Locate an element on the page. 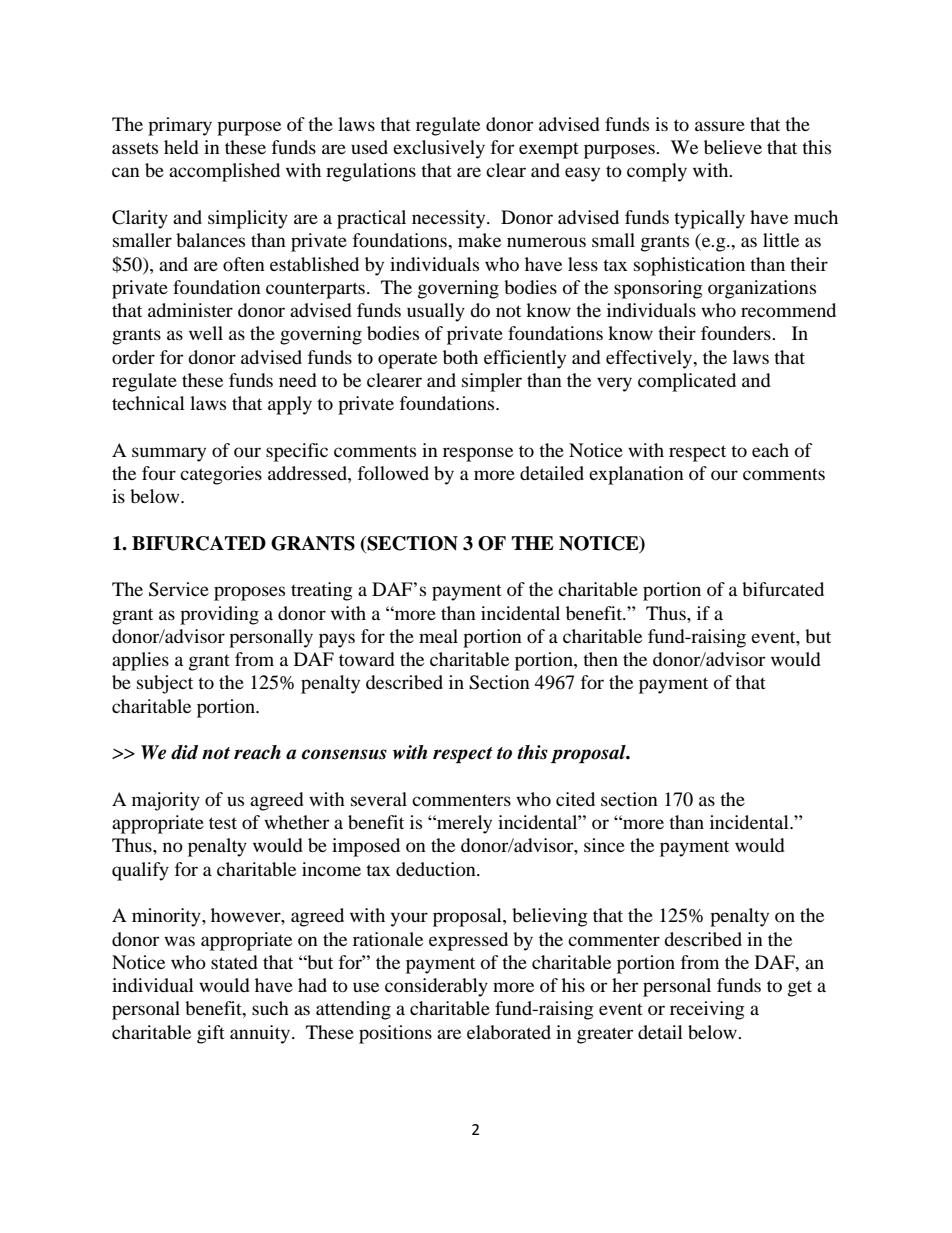 The height and width of the image is (1233, 952). complicated is located at coordinates (687, 382).
